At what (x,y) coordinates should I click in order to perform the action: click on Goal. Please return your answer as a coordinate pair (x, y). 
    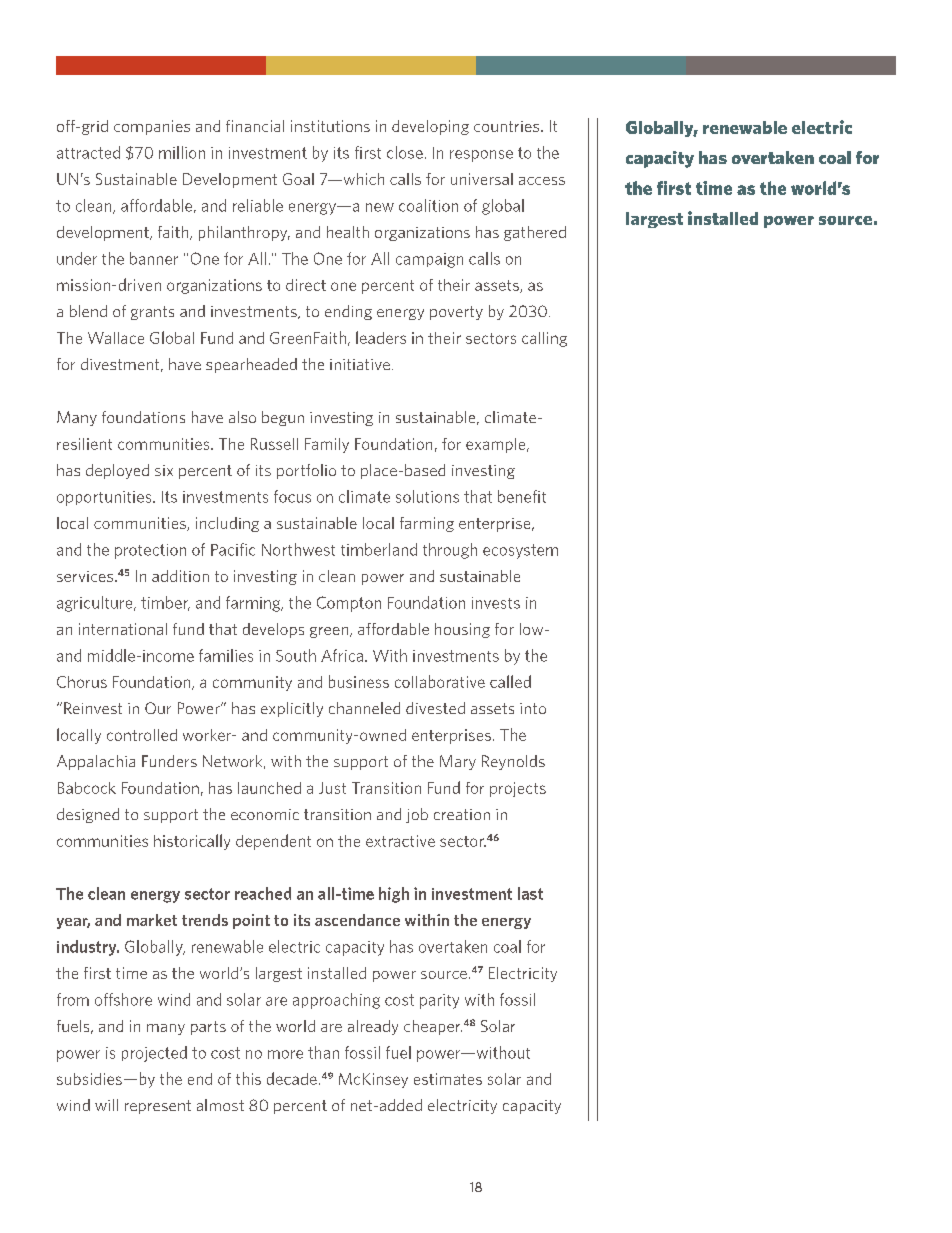
    Looking at the image, I should click on (298, 179).
